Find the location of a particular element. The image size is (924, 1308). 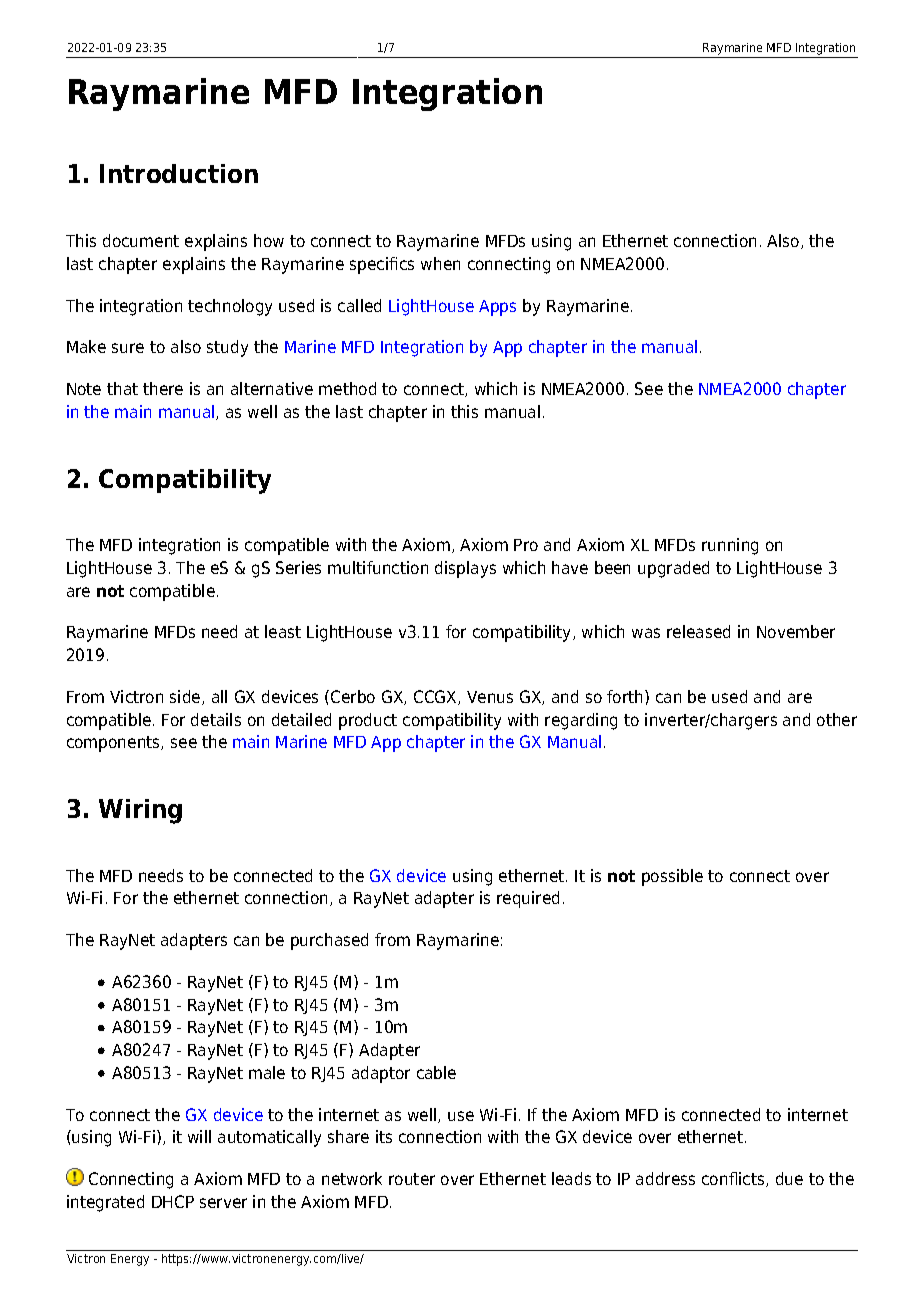

Introduction is located at coordinates (179, 173).
